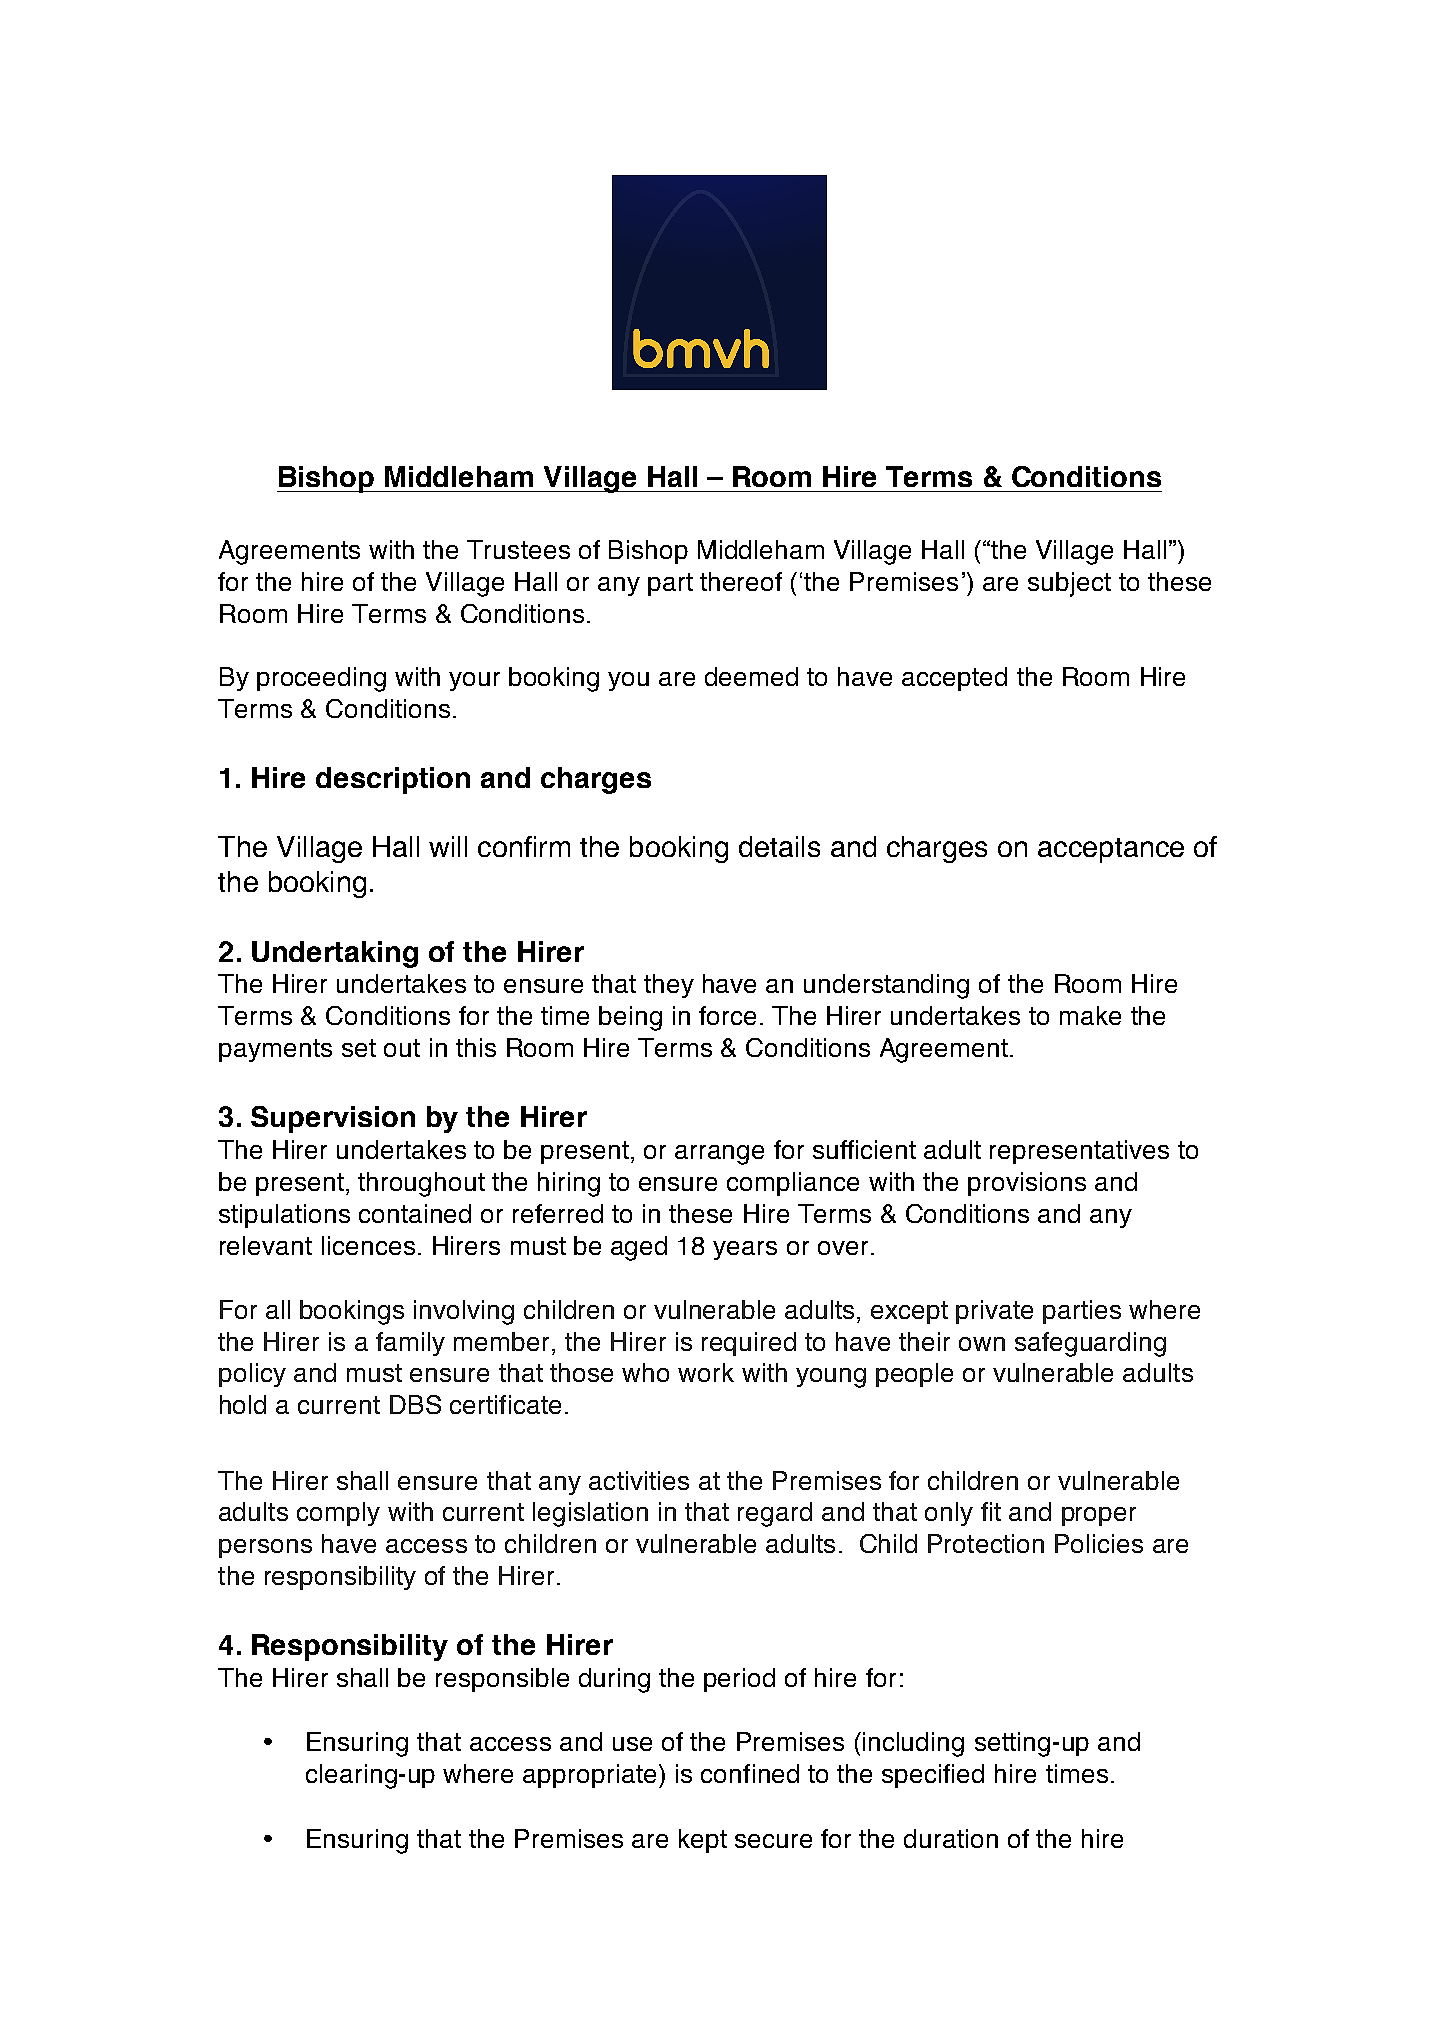 Image resolution: width=1437 pixels, height=2033 pixels. Describe the element at coordinates (982, 1344) in the image. I see `own` at that location.
